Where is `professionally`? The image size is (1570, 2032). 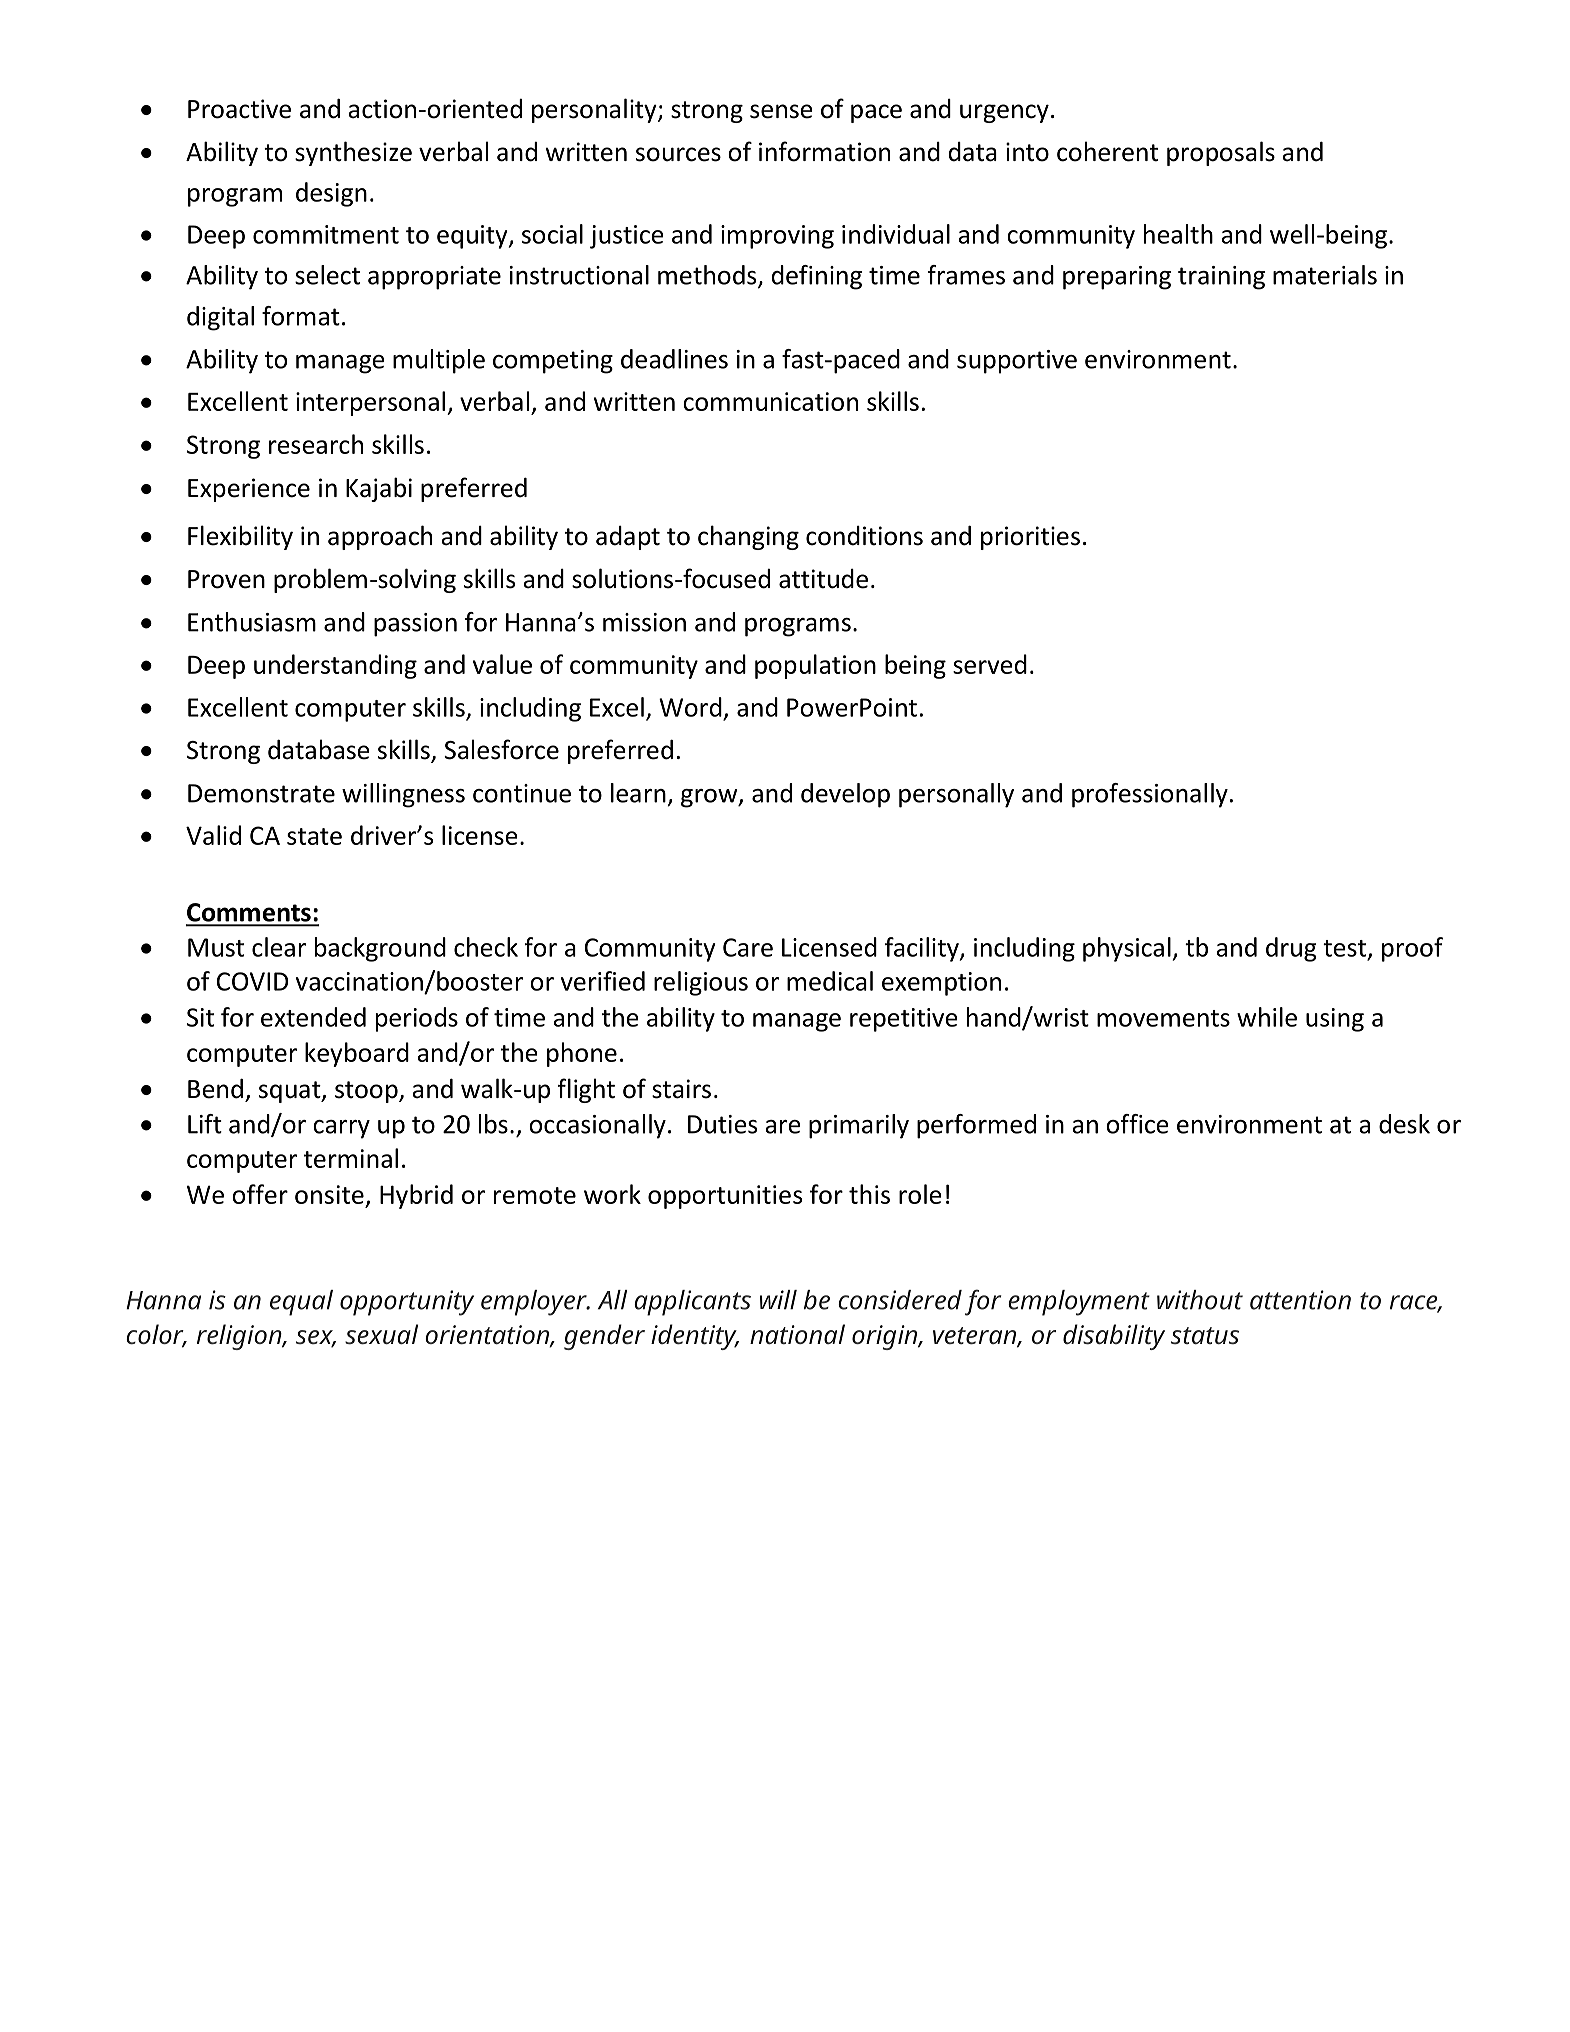 professionally is located at coordinates (1150, 795).
